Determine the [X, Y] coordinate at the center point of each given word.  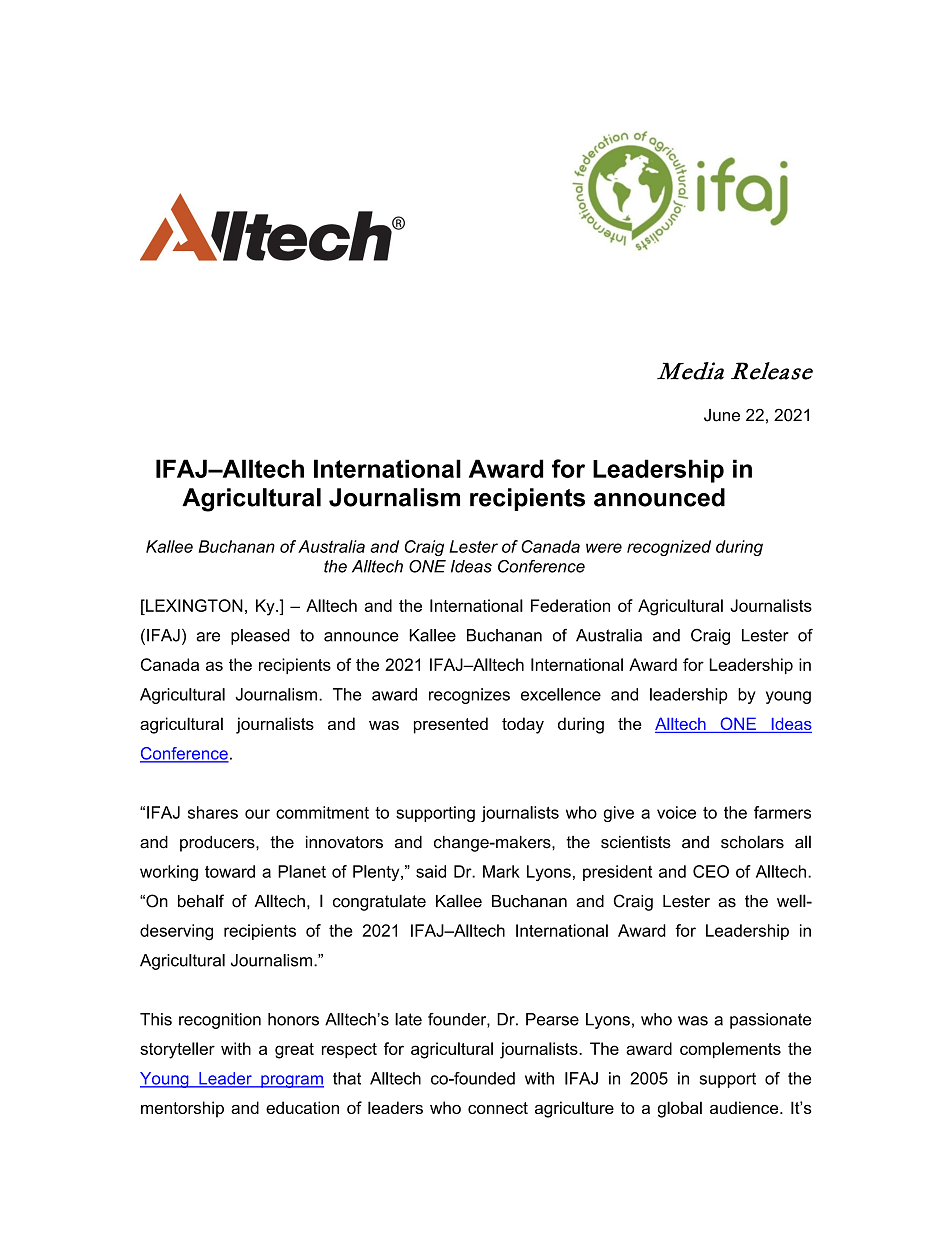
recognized [669, 548]
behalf [201, 901]
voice [676, 812]
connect [498, 1108]
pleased [260, 637]
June [722, 415]
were [604, 548]
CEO [711, 871]
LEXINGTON [193, 605]
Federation [570, 605]
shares [213, 812]
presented [451, 725]
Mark [501, 871]
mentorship [182, 1109]
